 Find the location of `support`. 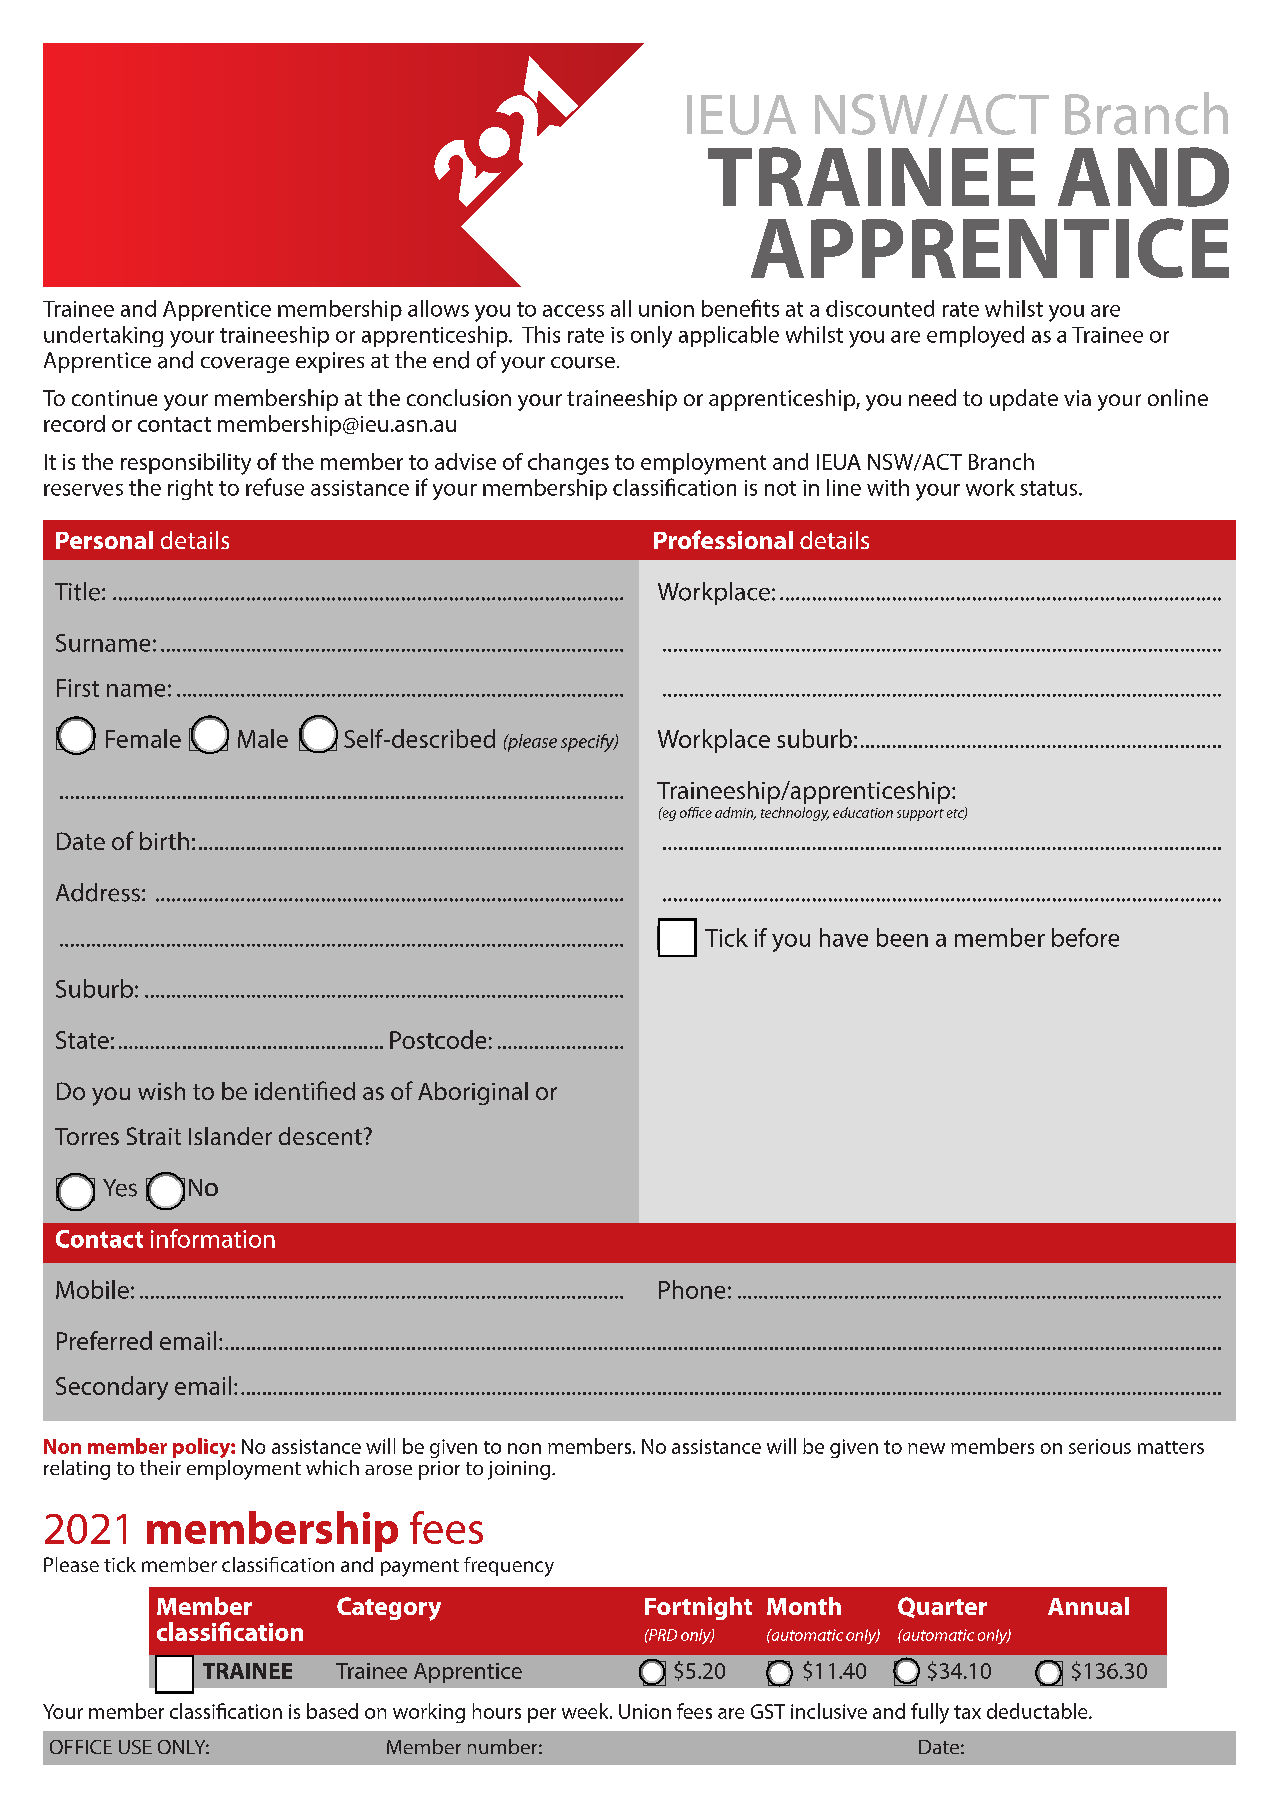

support is located at coordinates (920, 815).
